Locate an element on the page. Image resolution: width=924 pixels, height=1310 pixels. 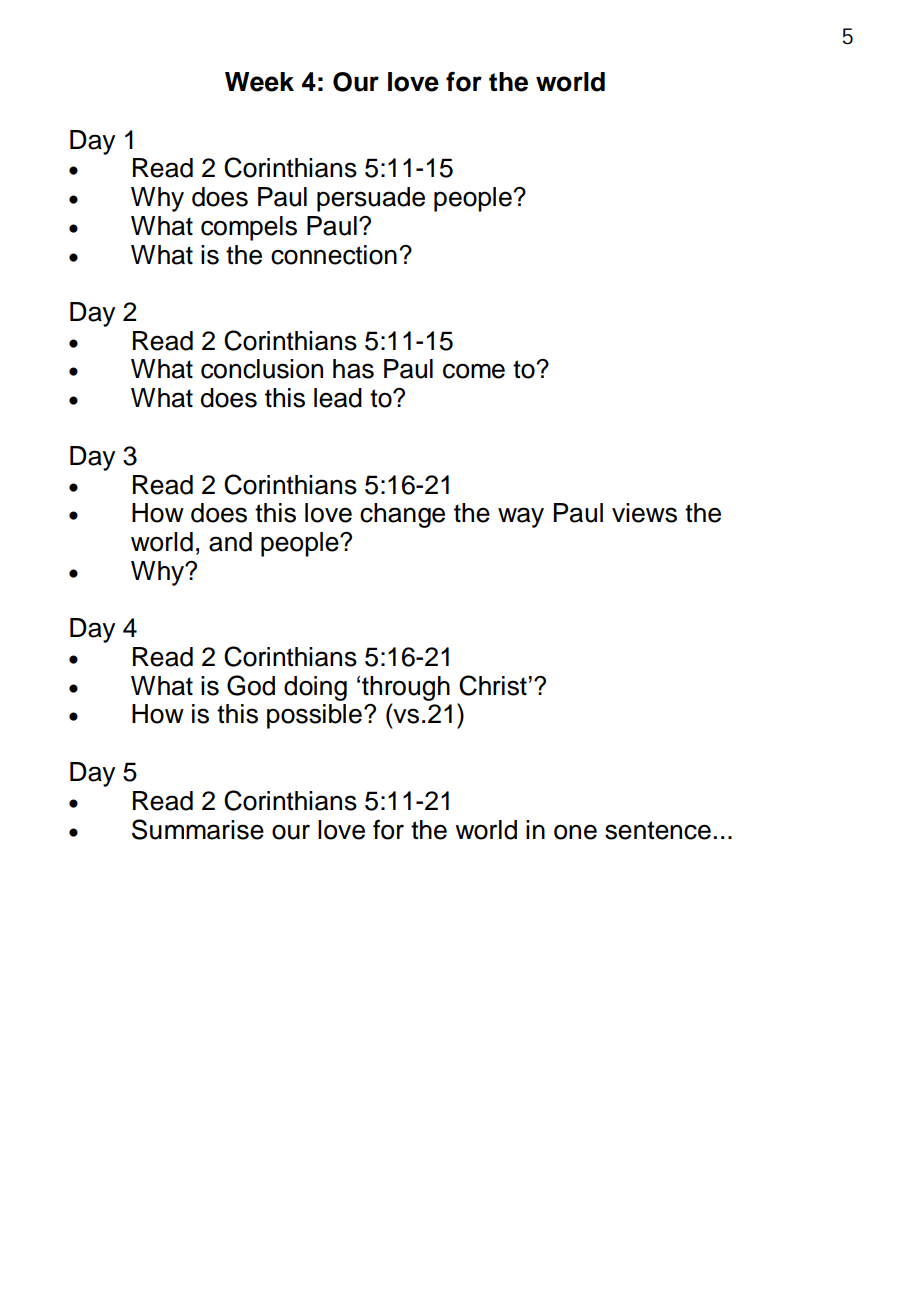
compels is located at coordinates (249, 228).
